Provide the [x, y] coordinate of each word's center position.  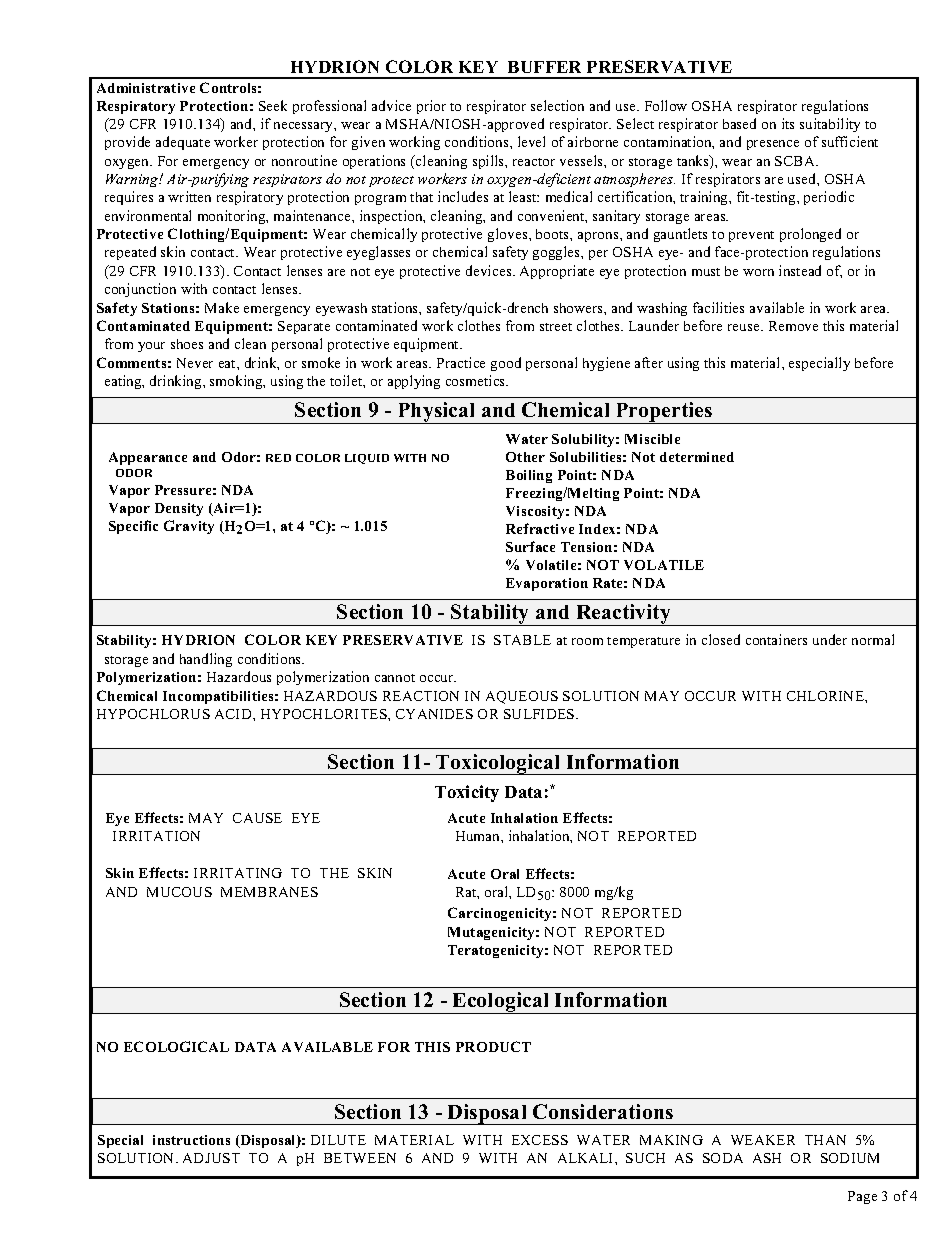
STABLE [522, 640]
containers [776, 639]
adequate [183, 143]
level [531, 141]
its [788, 123]
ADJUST [211, 1158]
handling [206, 660]
